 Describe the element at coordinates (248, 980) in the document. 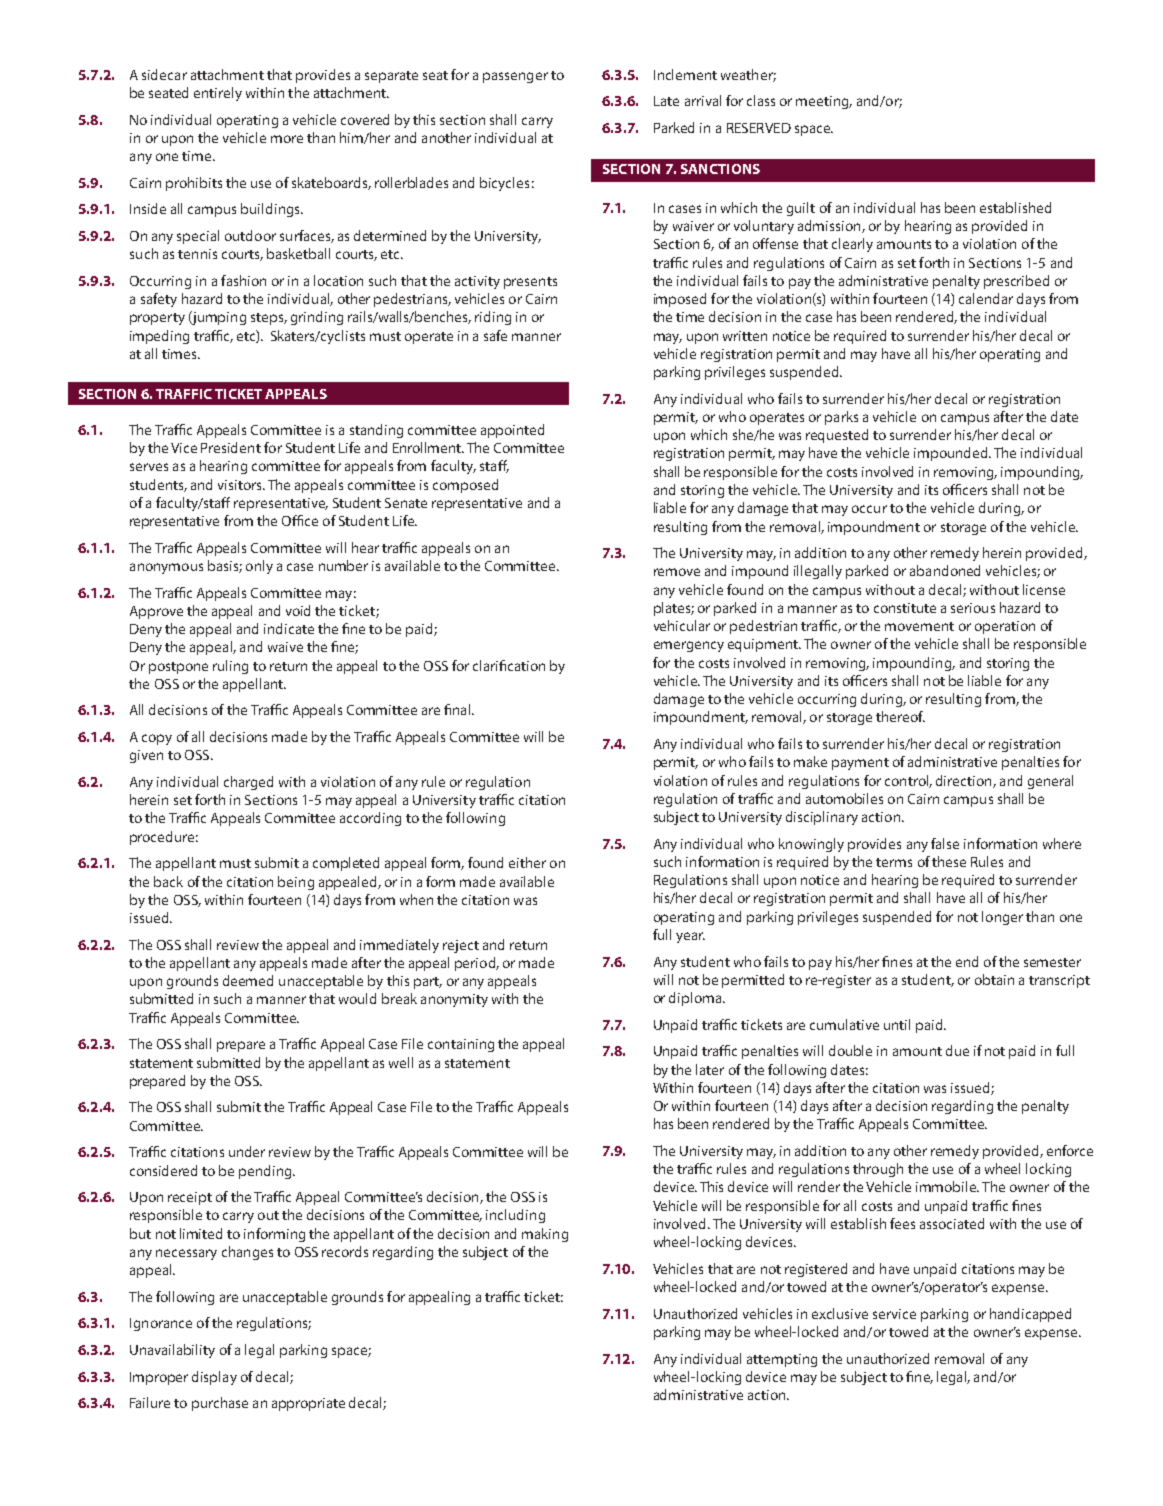

I see `deemed` at that location.
